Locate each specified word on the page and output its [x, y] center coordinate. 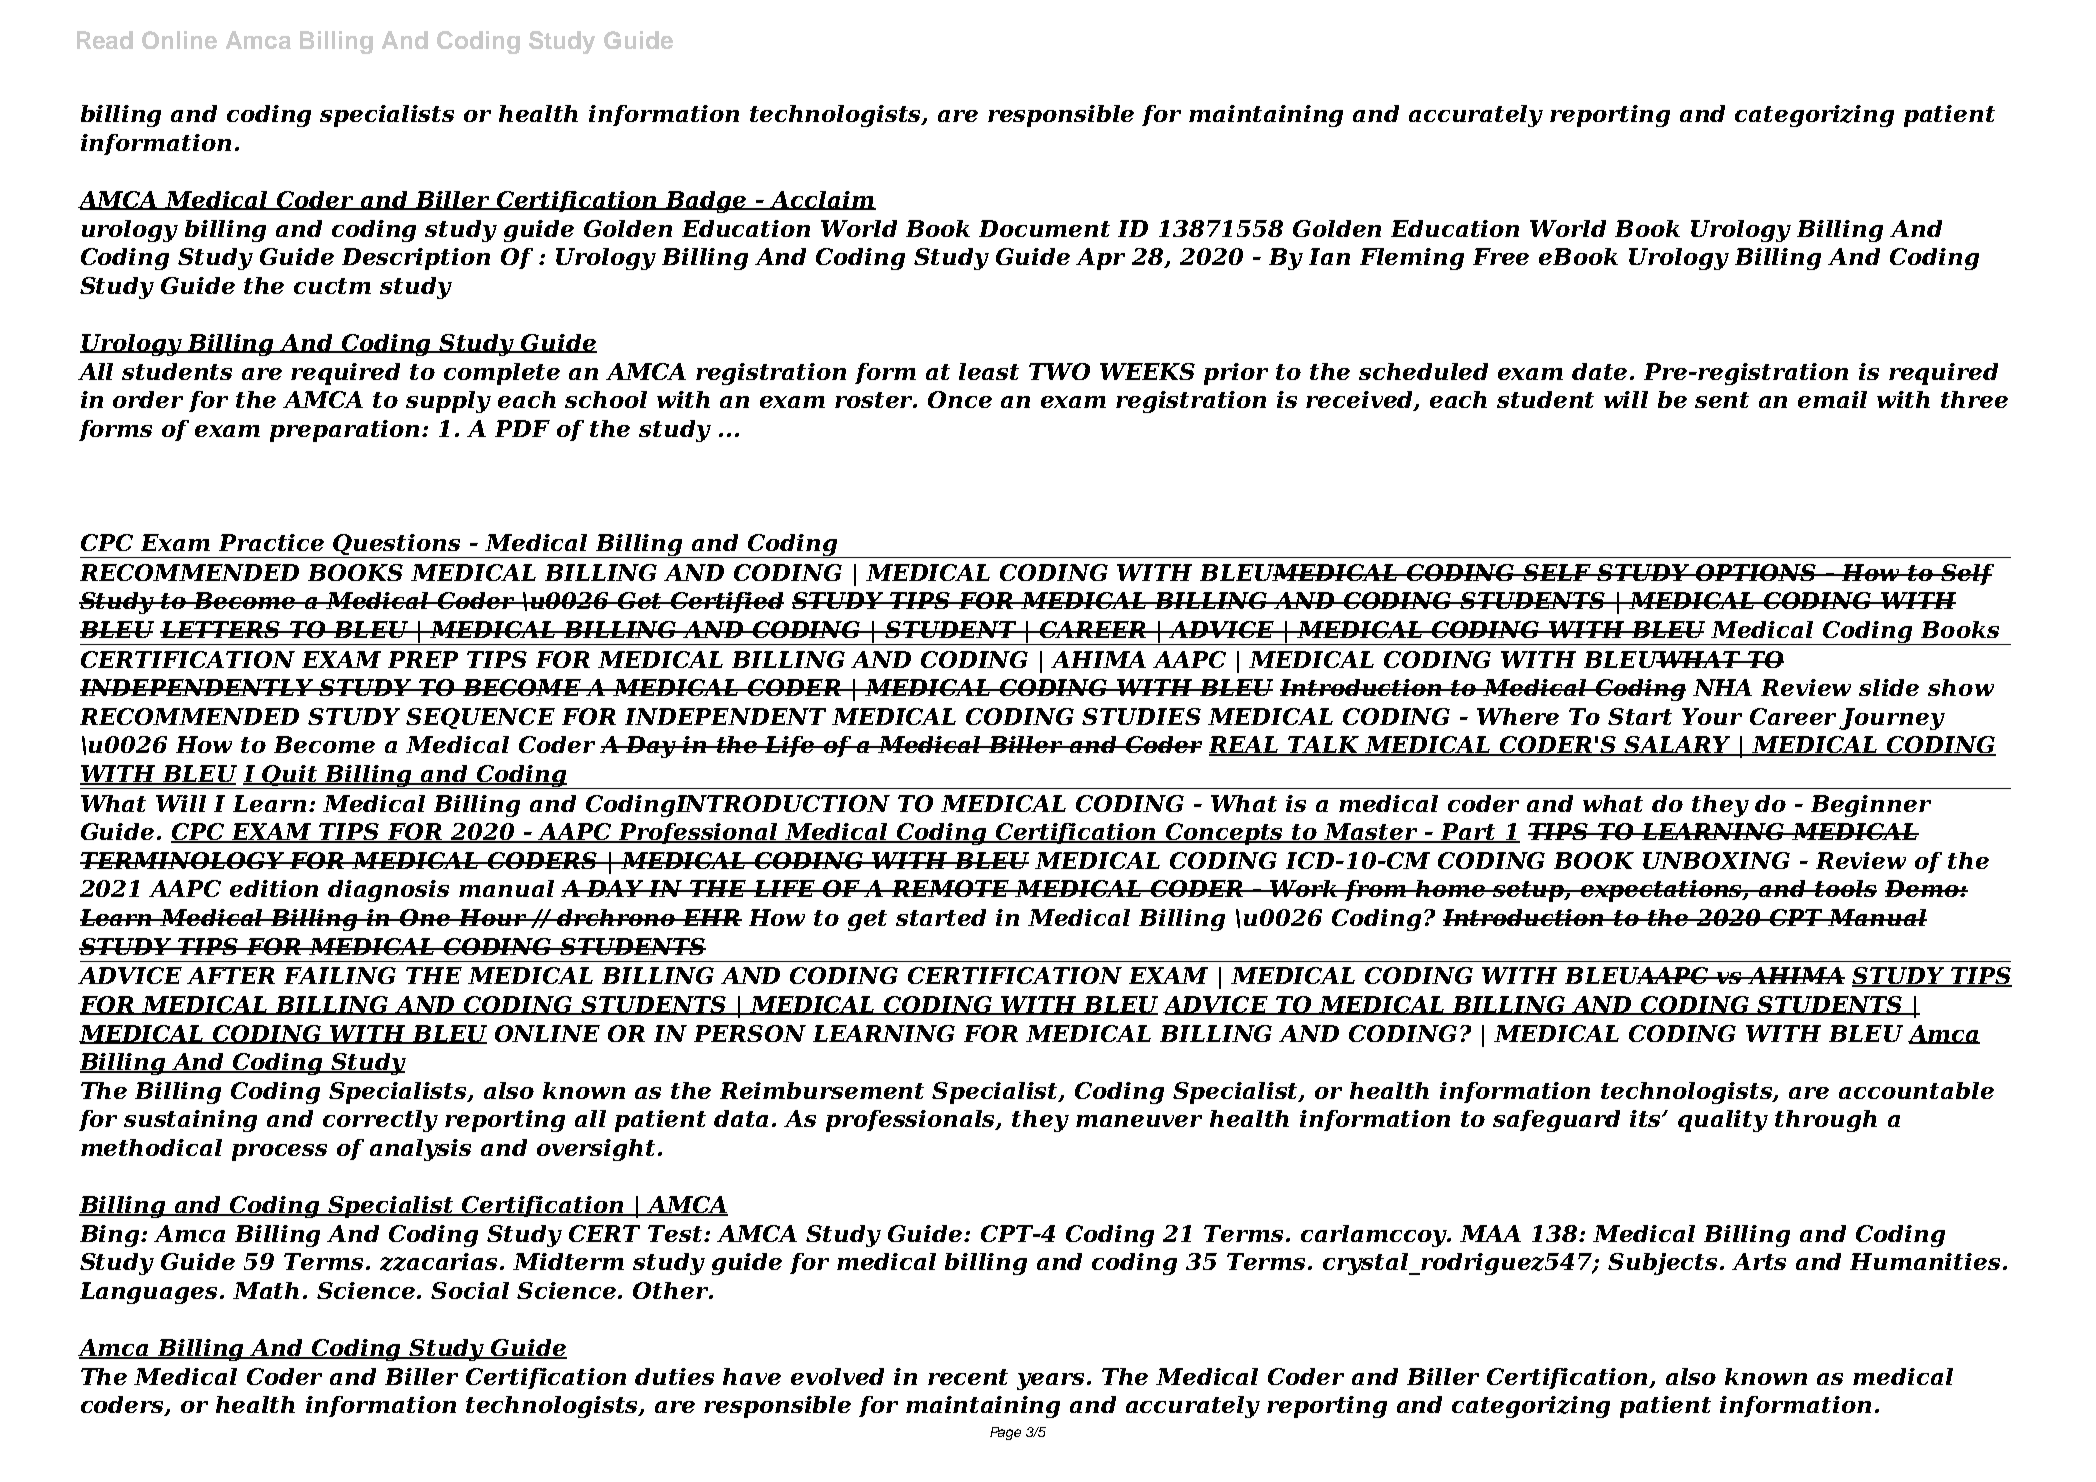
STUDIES [1141, 716]
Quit [290, 777]
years [1052, 1381]
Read [105, 40]
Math [266, 1290]
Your [1712, 716]
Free [1501, 256]
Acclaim [822, 200]
